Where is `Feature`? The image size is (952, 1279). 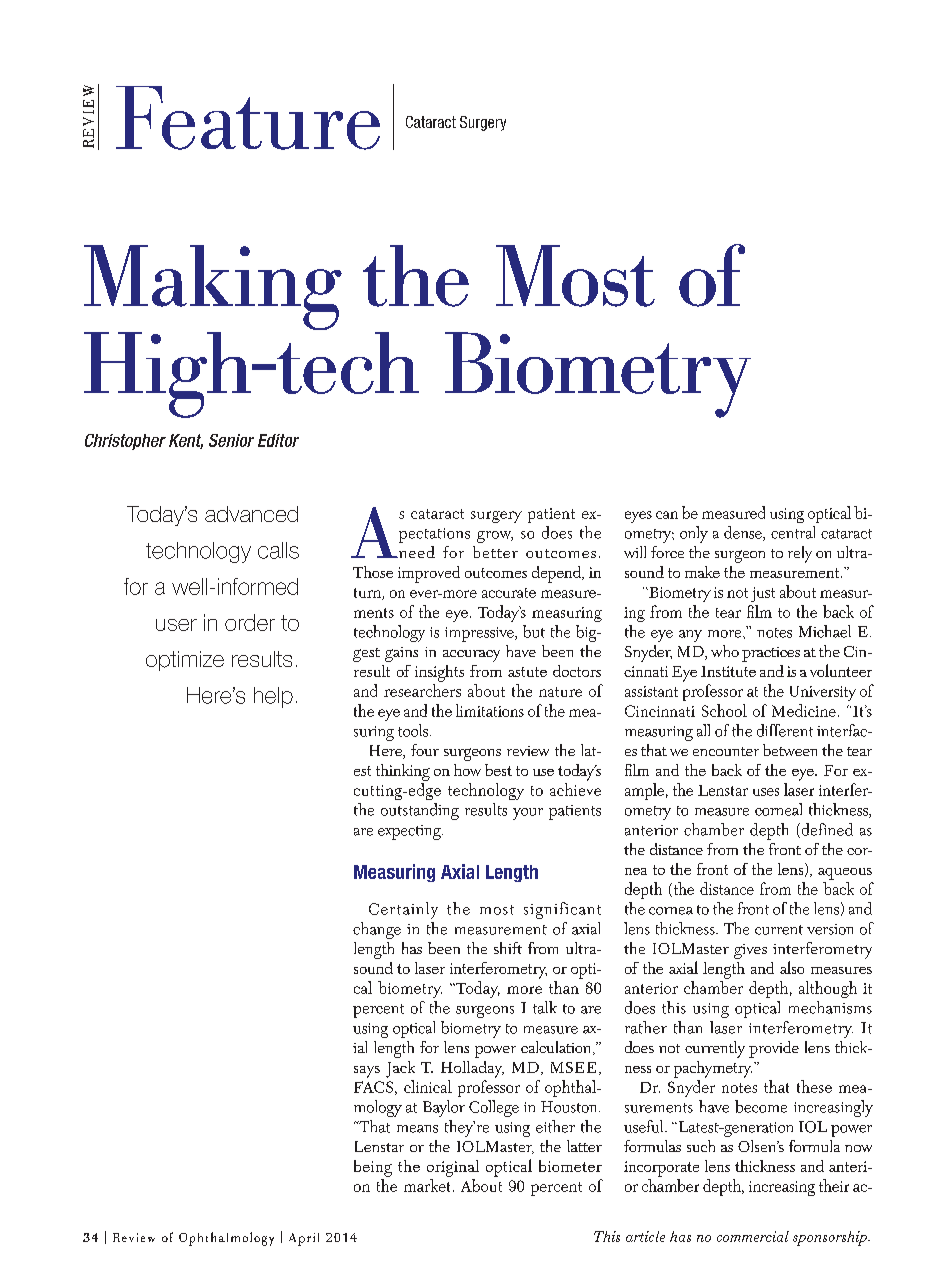
Feature is located at coordinates (248, 118).
